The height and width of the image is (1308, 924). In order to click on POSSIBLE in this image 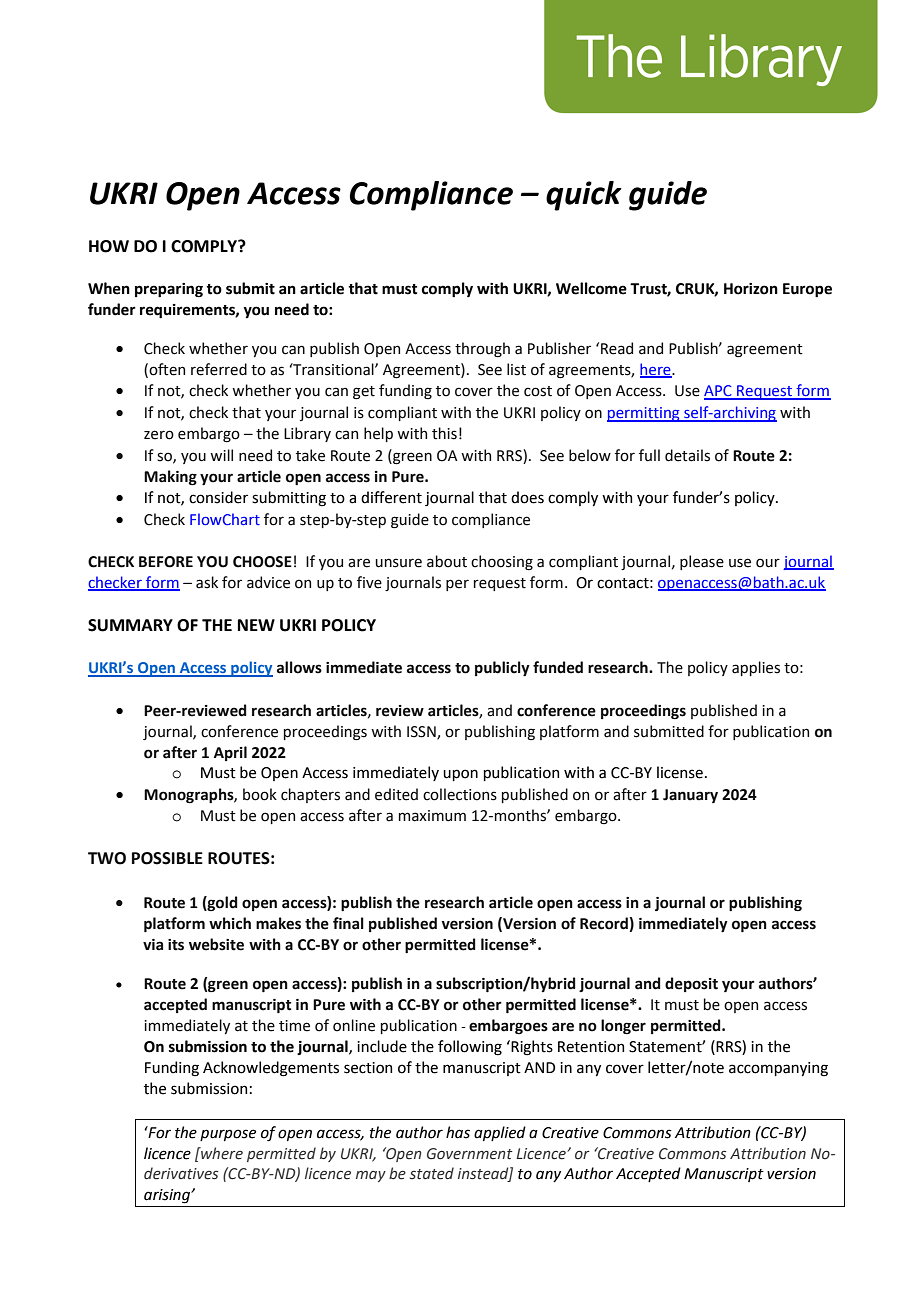, I will do `click(167, 858)`.
